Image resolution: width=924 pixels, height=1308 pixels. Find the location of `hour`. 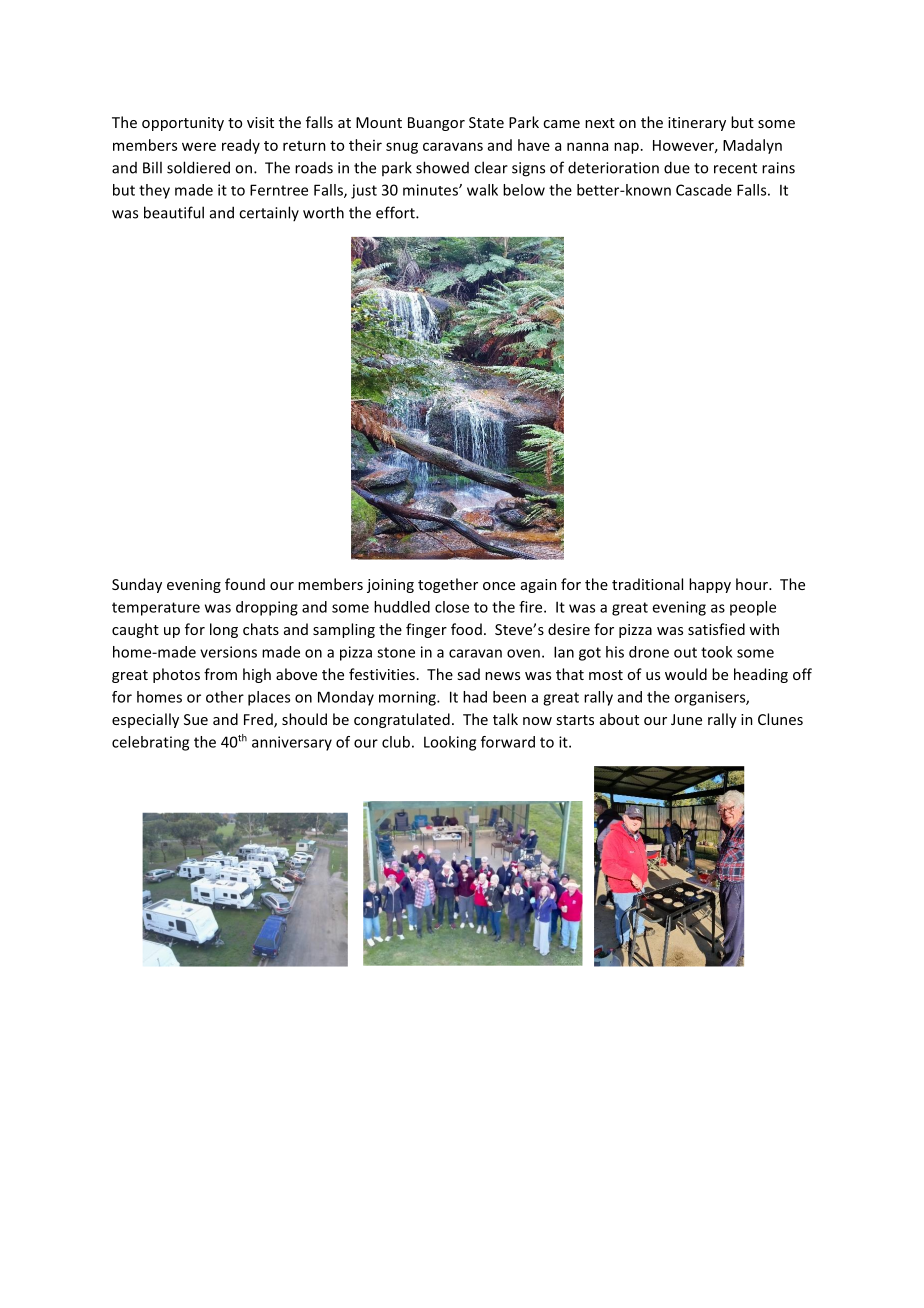

hour is located at coordinates (753, 584).
